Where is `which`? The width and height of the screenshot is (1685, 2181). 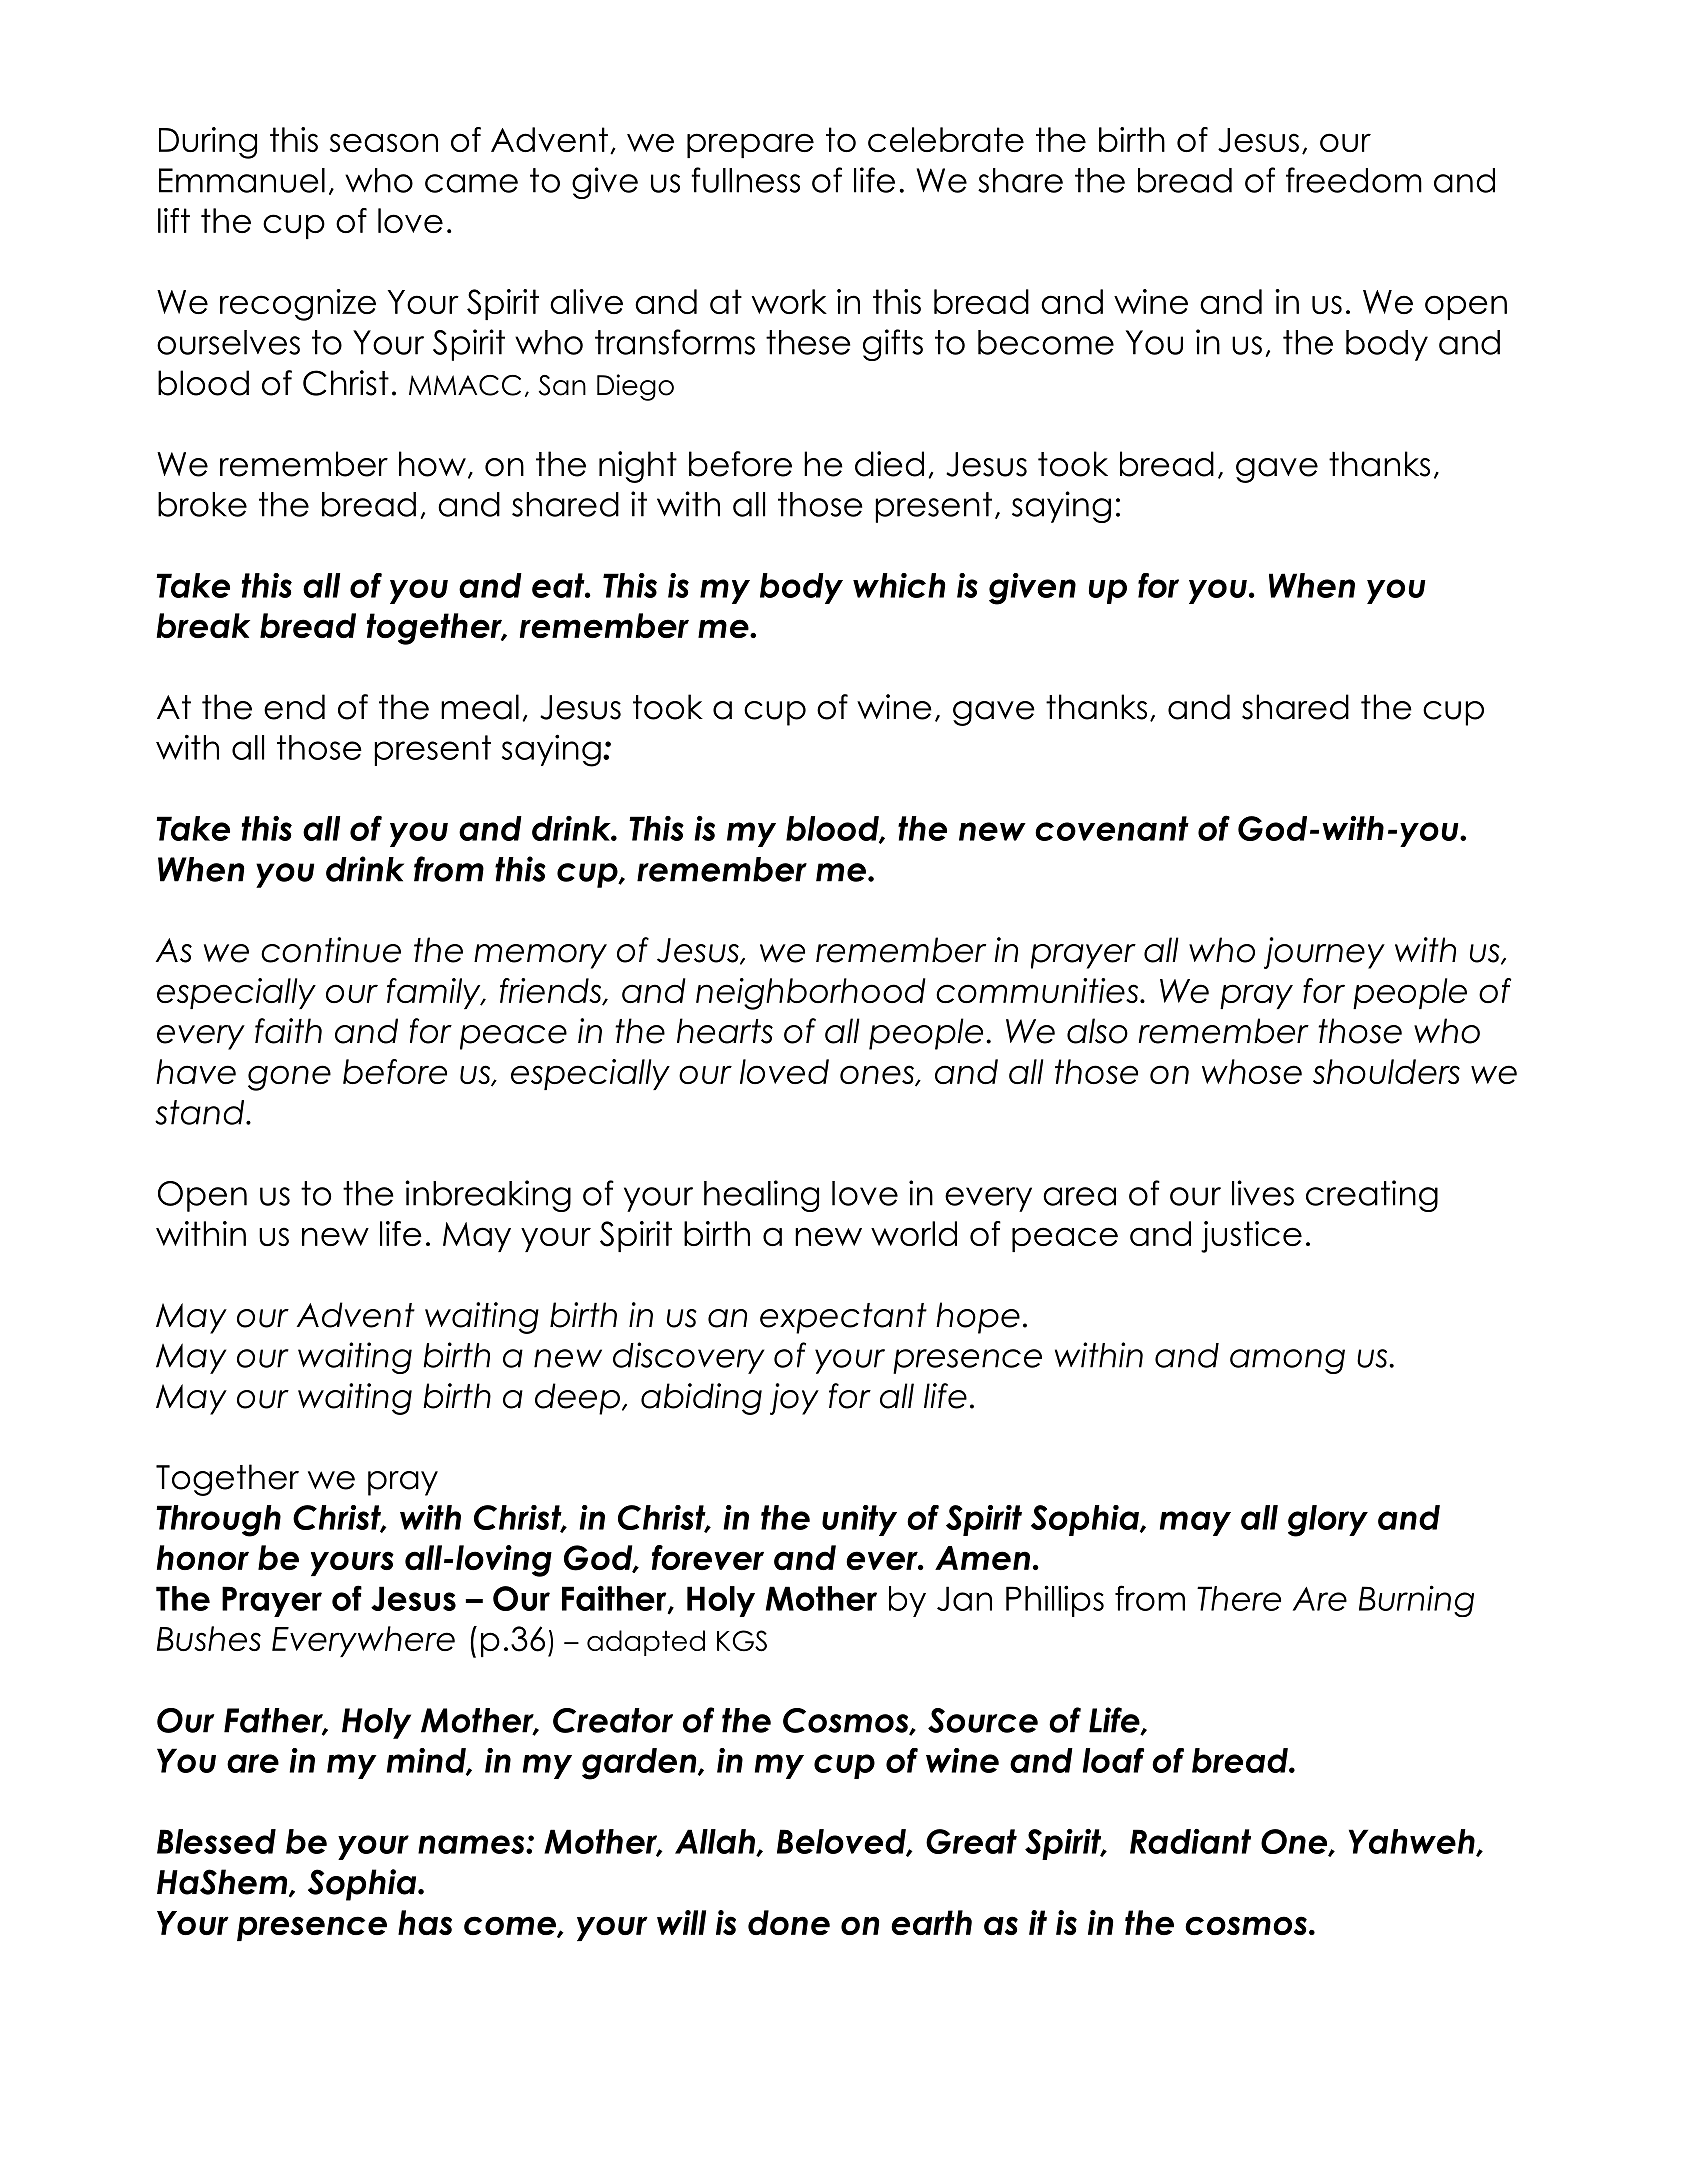 which is located at coordinates (899, 585).
